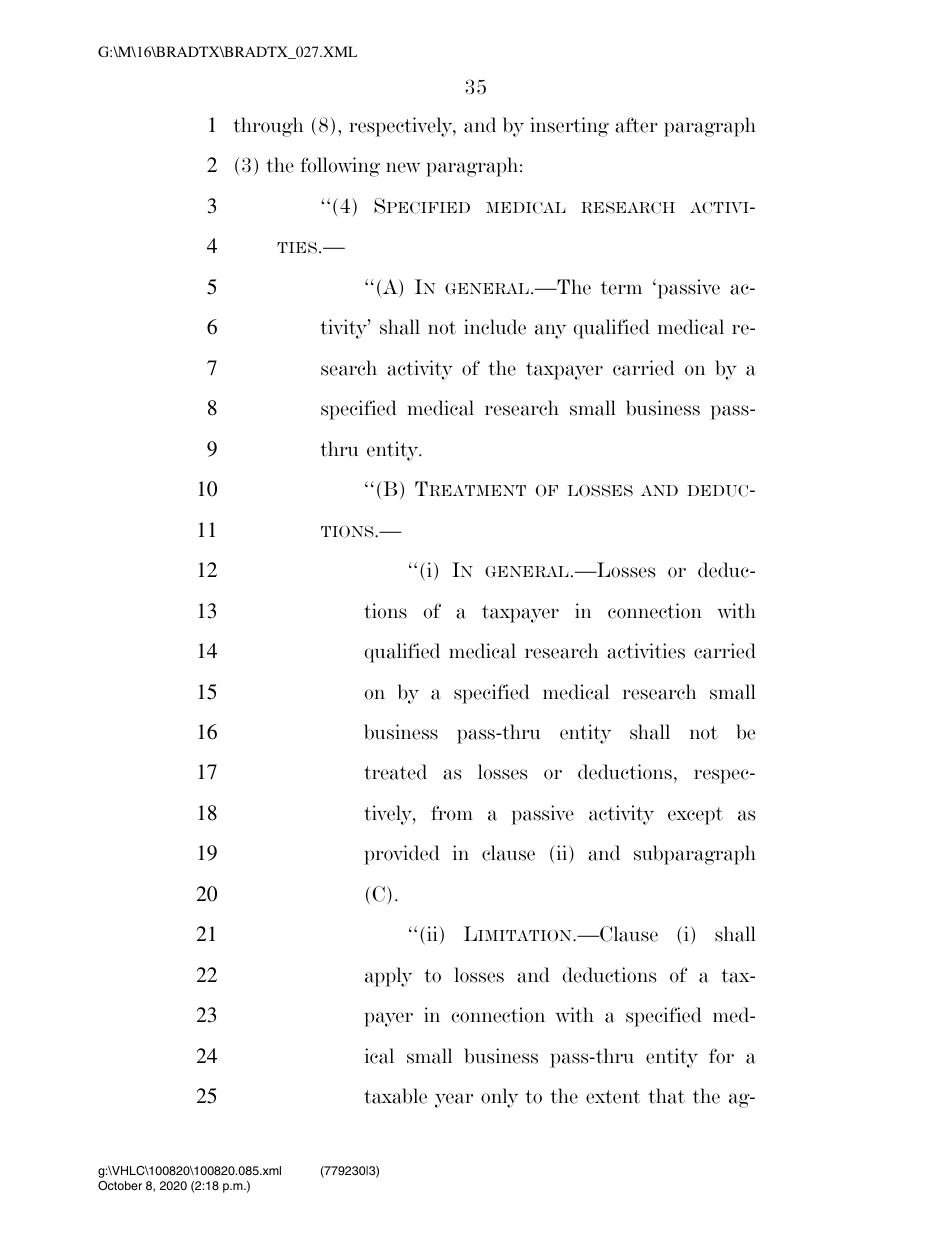 The height and width of the document is (1233, 952). What do you see at coordinates (454, 1100) in the document?
I see `year` at bounding box center [454, 1100].
